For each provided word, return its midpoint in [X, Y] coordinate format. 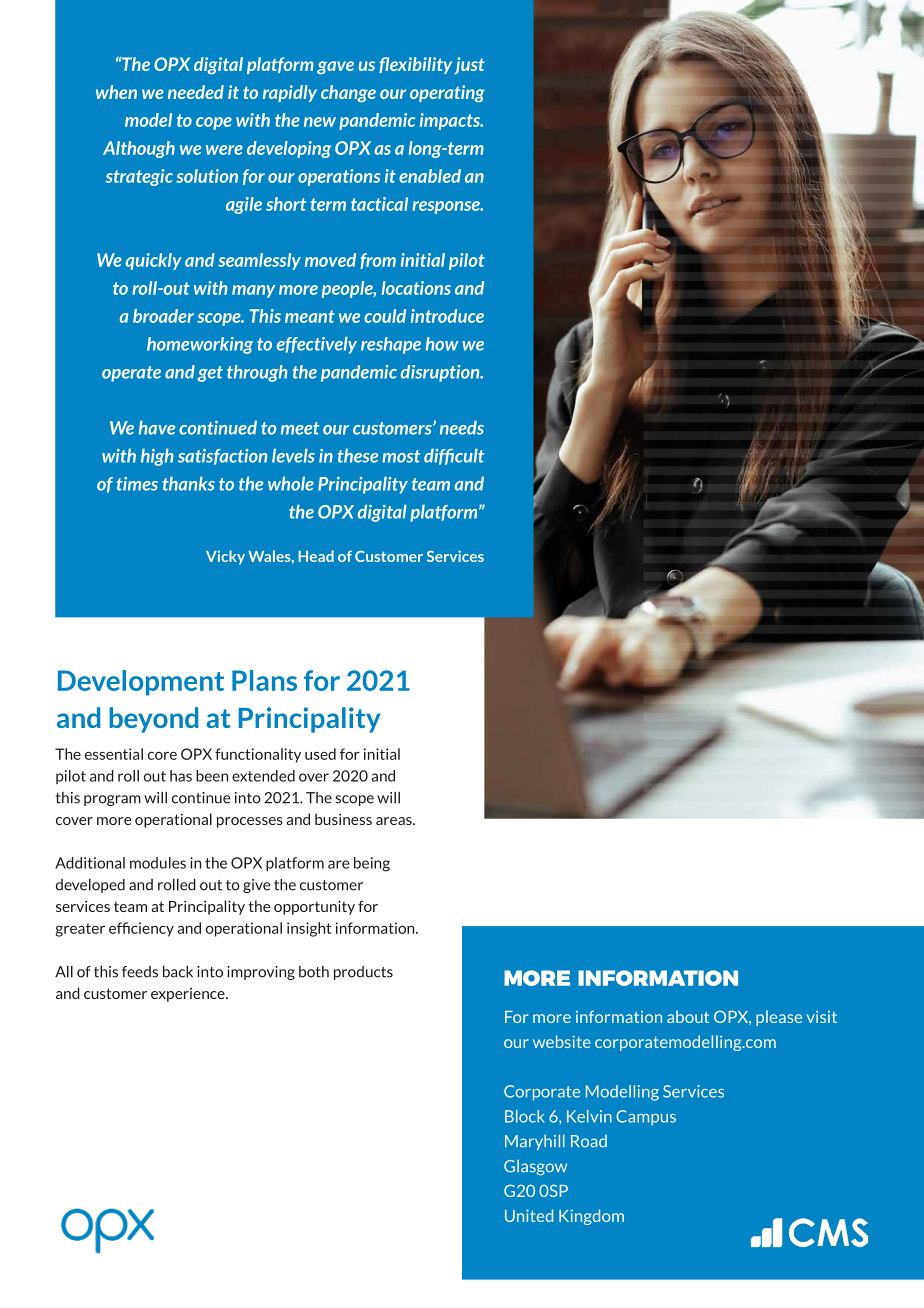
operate [131, 374]
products [363, 973]
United [529, 1215]
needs [462, 427]
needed [196, 92]
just [469, 65]
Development [141, 683]
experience [189, 995]
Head [316, 556]
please [779, 1018]
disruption [441, 373]
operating [447, 93]
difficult [454, 456]
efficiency [141, 929]
